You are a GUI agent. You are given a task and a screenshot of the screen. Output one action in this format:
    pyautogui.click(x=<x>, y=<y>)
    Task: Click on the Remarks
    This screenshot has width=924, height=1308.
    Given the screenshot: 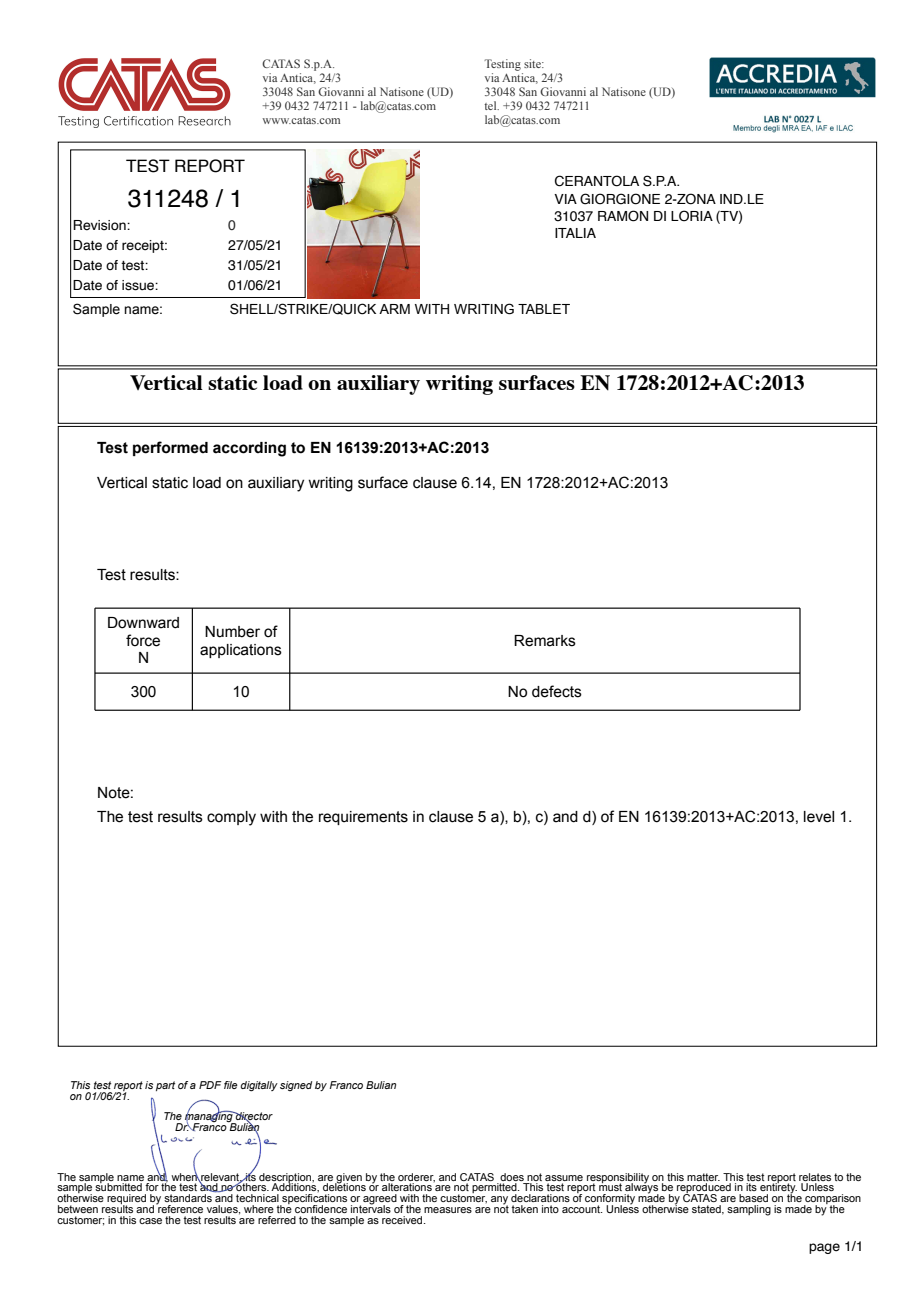 What is the action you would take?
    pyautogui.click(x=545, y=641)
